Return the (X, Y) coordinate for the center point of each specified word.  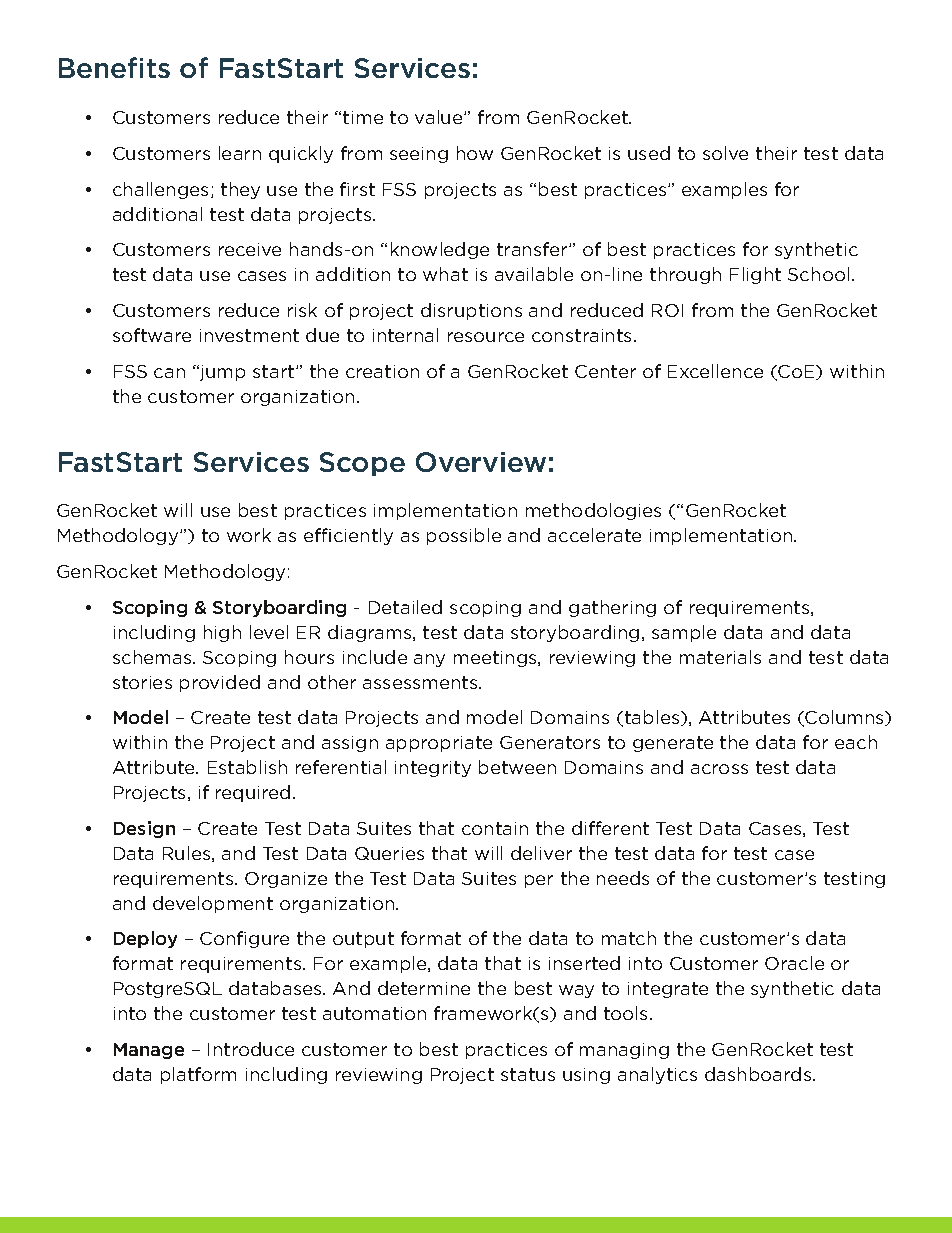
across (719, 769)
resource (486, 337)
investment (249, 335)
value (440, 117)
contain (495, 828)
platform (198, 1075)
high (222, 633)
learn (240, 153)
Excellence (715, 371)
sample (684, 633)
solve (725, 153)
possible (464, 536)
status (528, 1074)
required (253, 793)
